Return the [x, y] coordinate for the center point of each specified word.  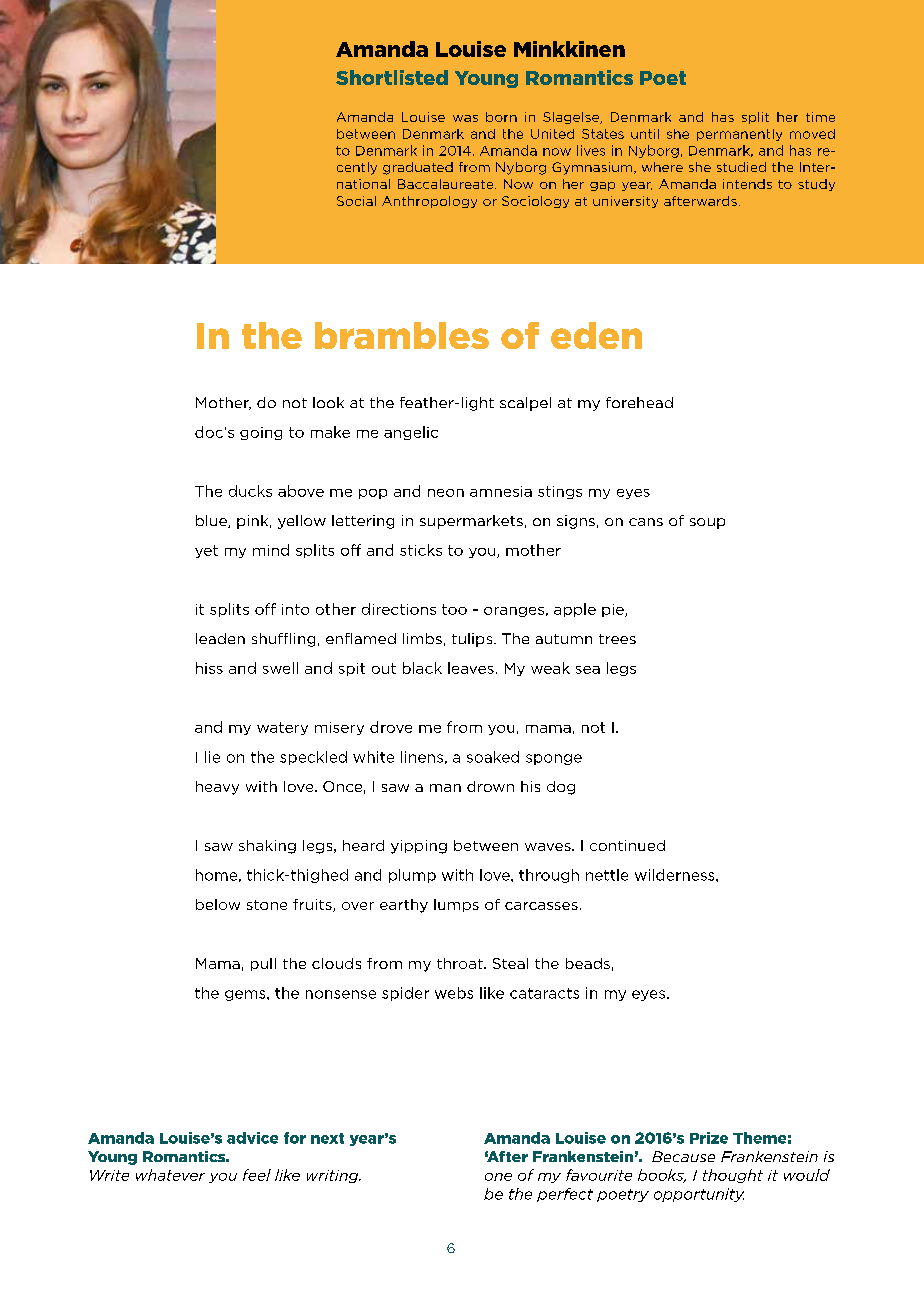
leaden [220, 638]
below [218, 904]
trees [617, 639]
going [261, 433]
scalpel [525, 404]
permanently [739, 135]
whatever [170, 1175]
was [465, 118]
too [454, 609]
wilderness [676, 875]
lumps [456, 905]
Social [356, 201]
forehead [639, 402]
